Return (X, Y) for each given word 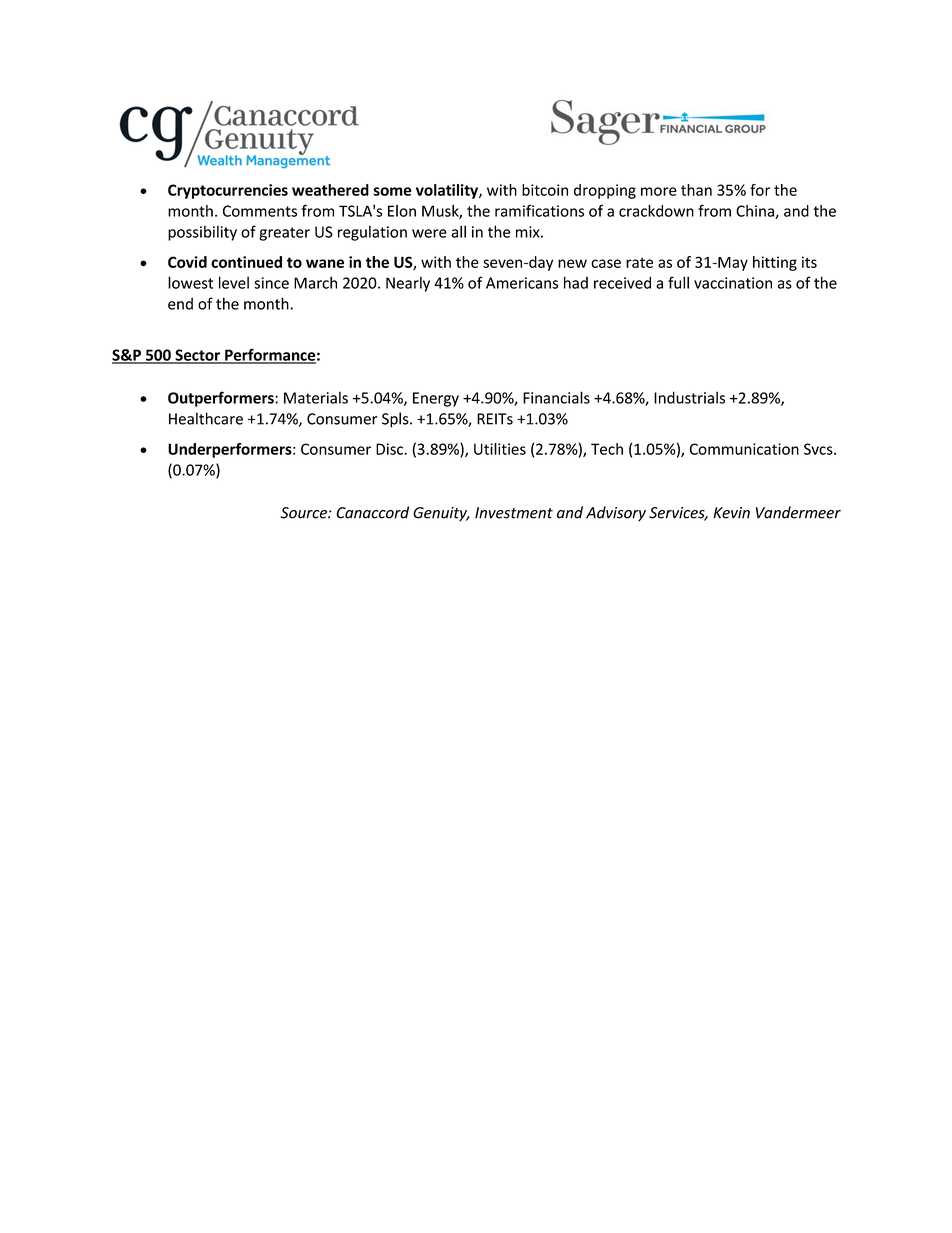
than (696, 190)
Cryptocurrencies (228, 191)
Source (305, 513)
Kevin (731, 513)
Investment (514, 513)
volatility (448, 191)
